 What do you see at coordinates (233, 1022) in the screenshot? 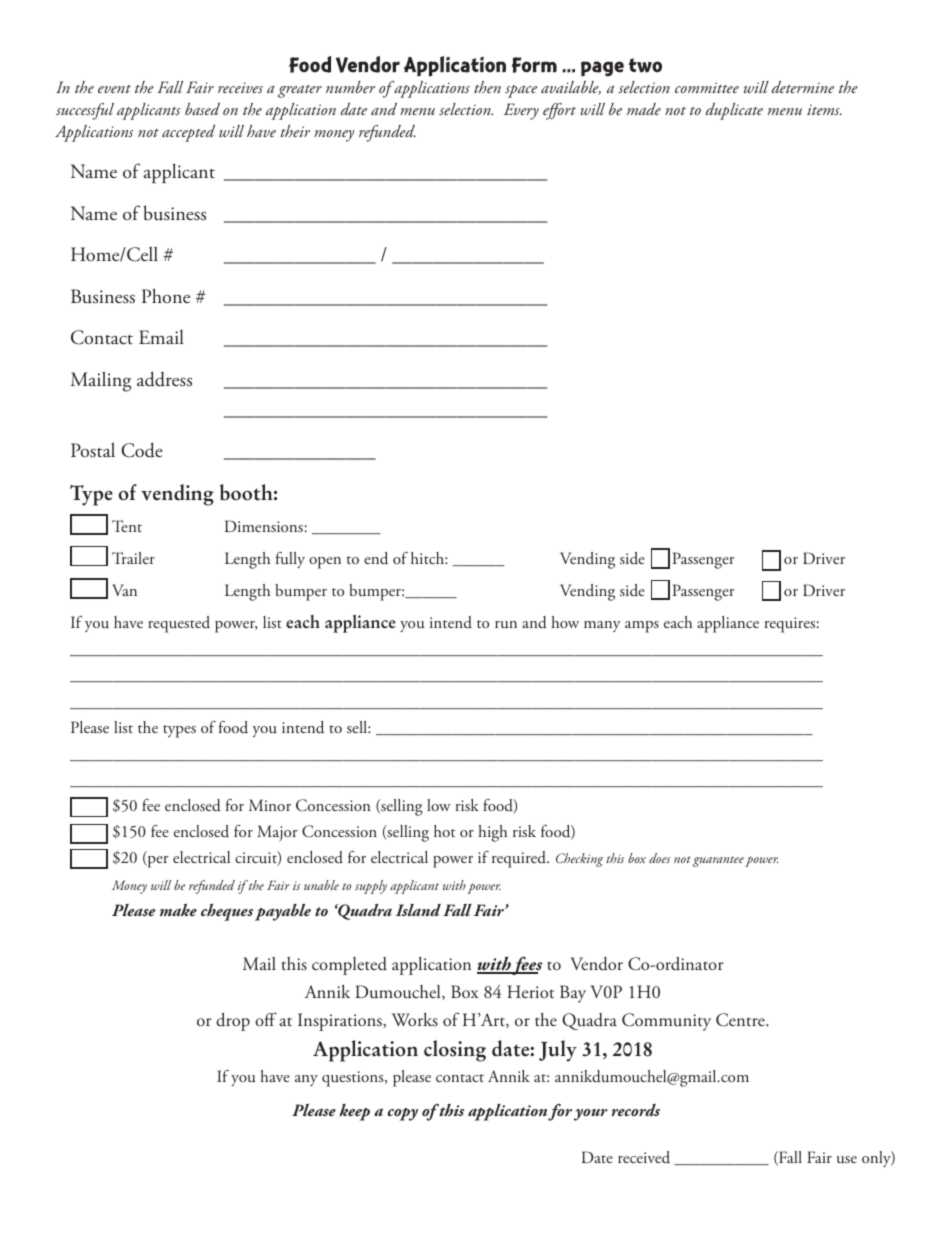
I see `drop` at bounding box center [233, 1022].
